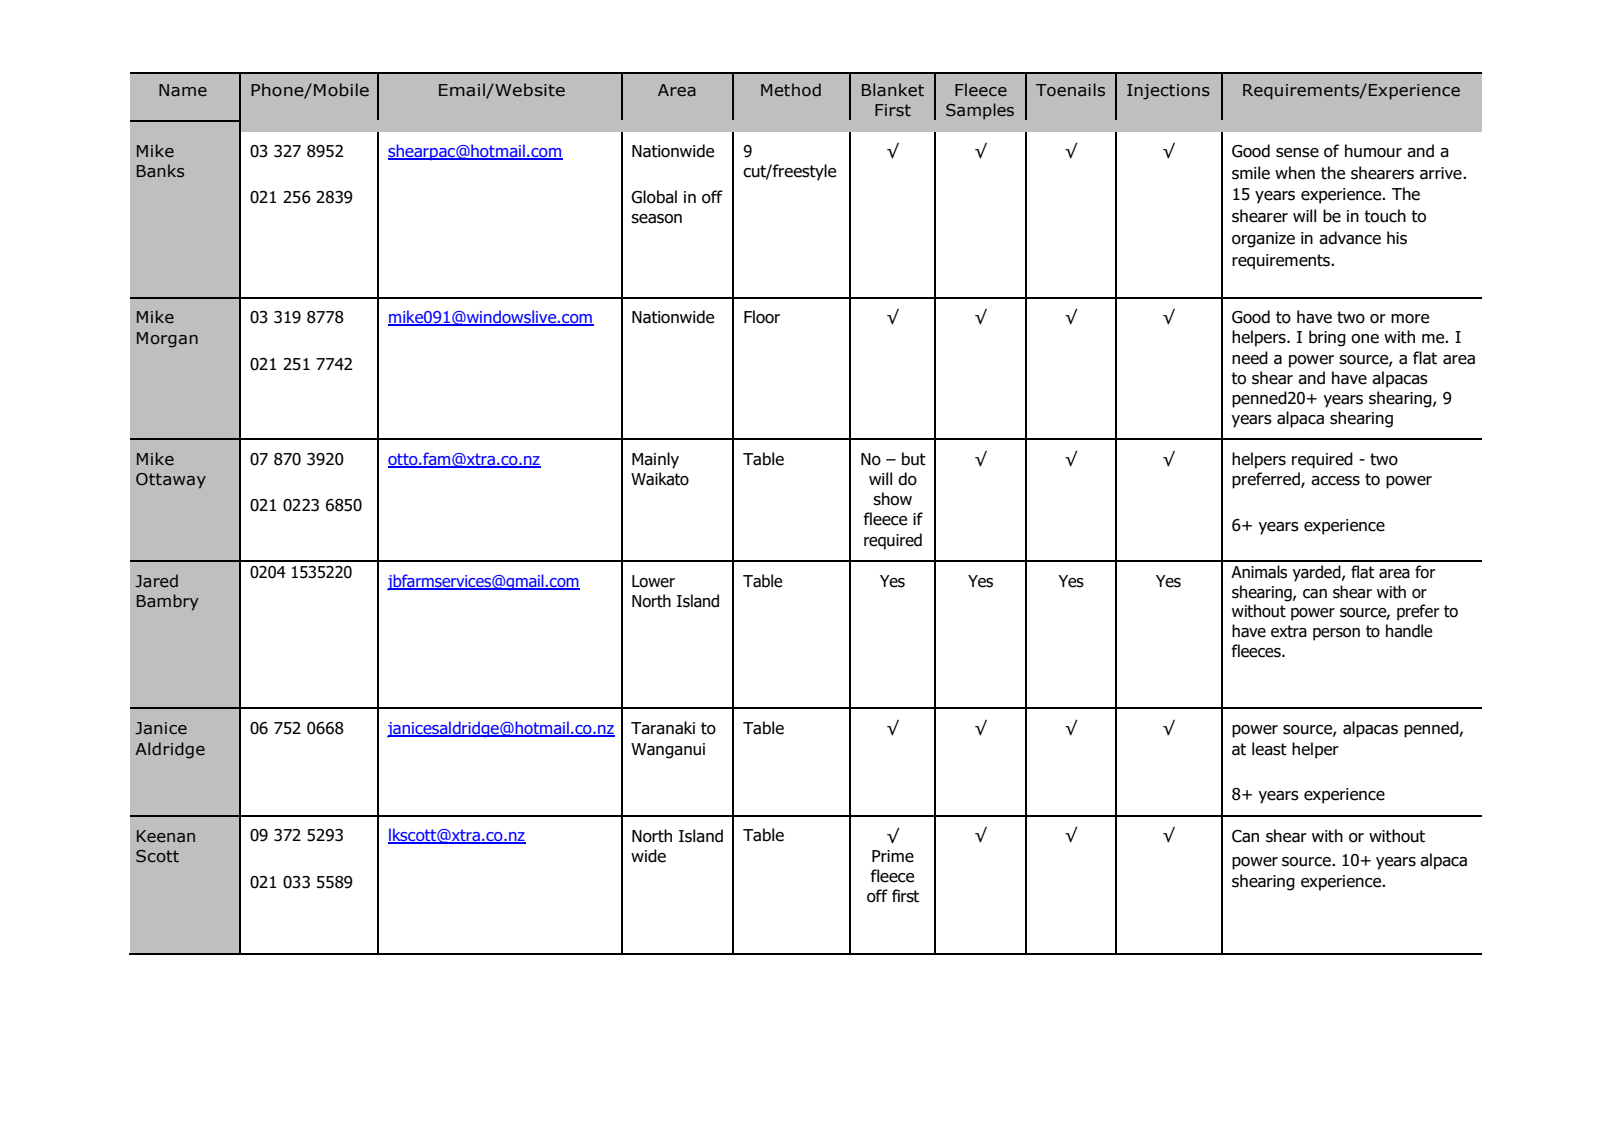  I want to click on Floor, so click(762, 317).
